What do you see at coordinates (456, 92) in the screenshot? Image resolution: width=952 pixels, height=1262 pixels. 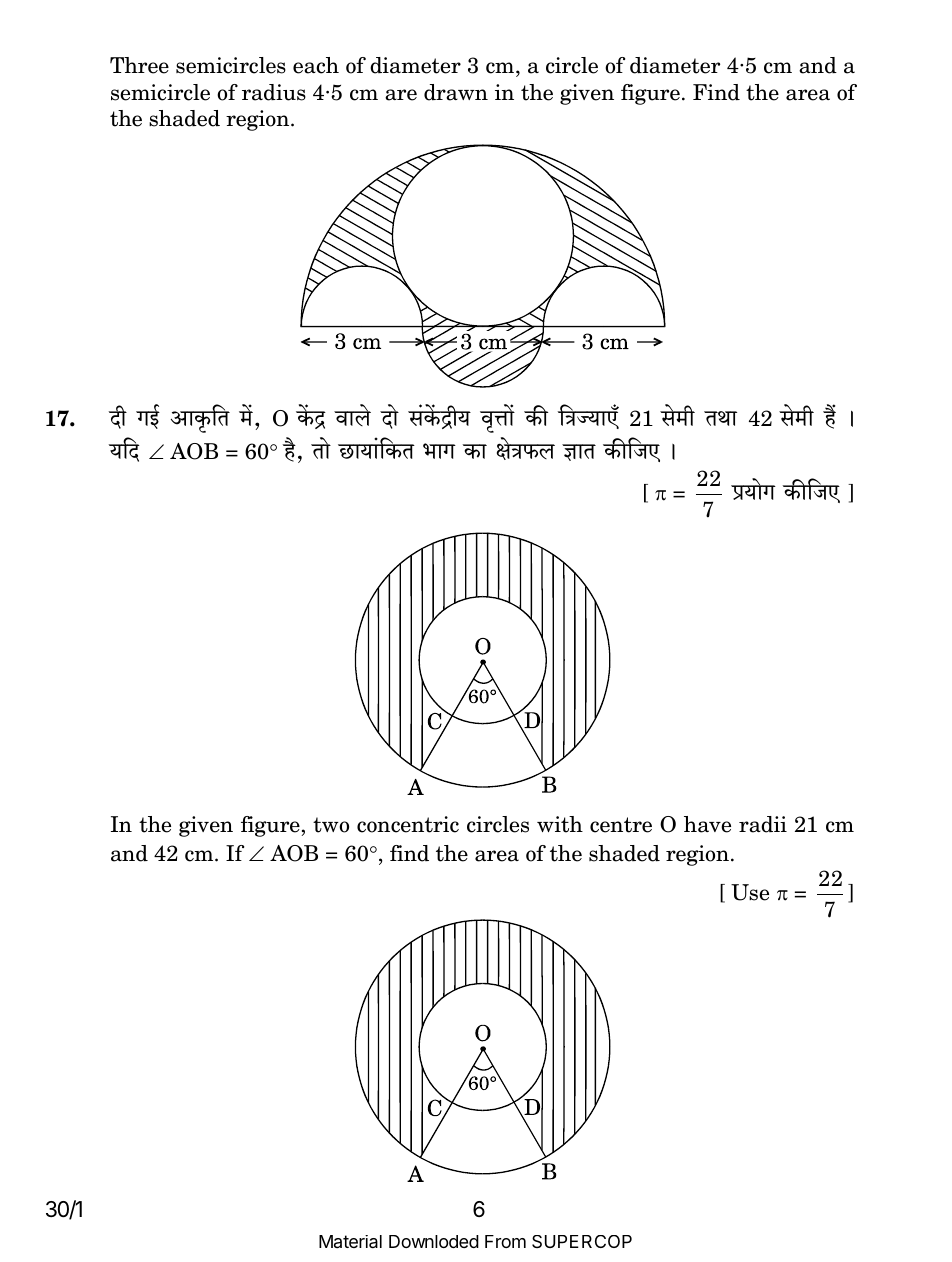 I see `drawn` at bounding box center [456, 92].
